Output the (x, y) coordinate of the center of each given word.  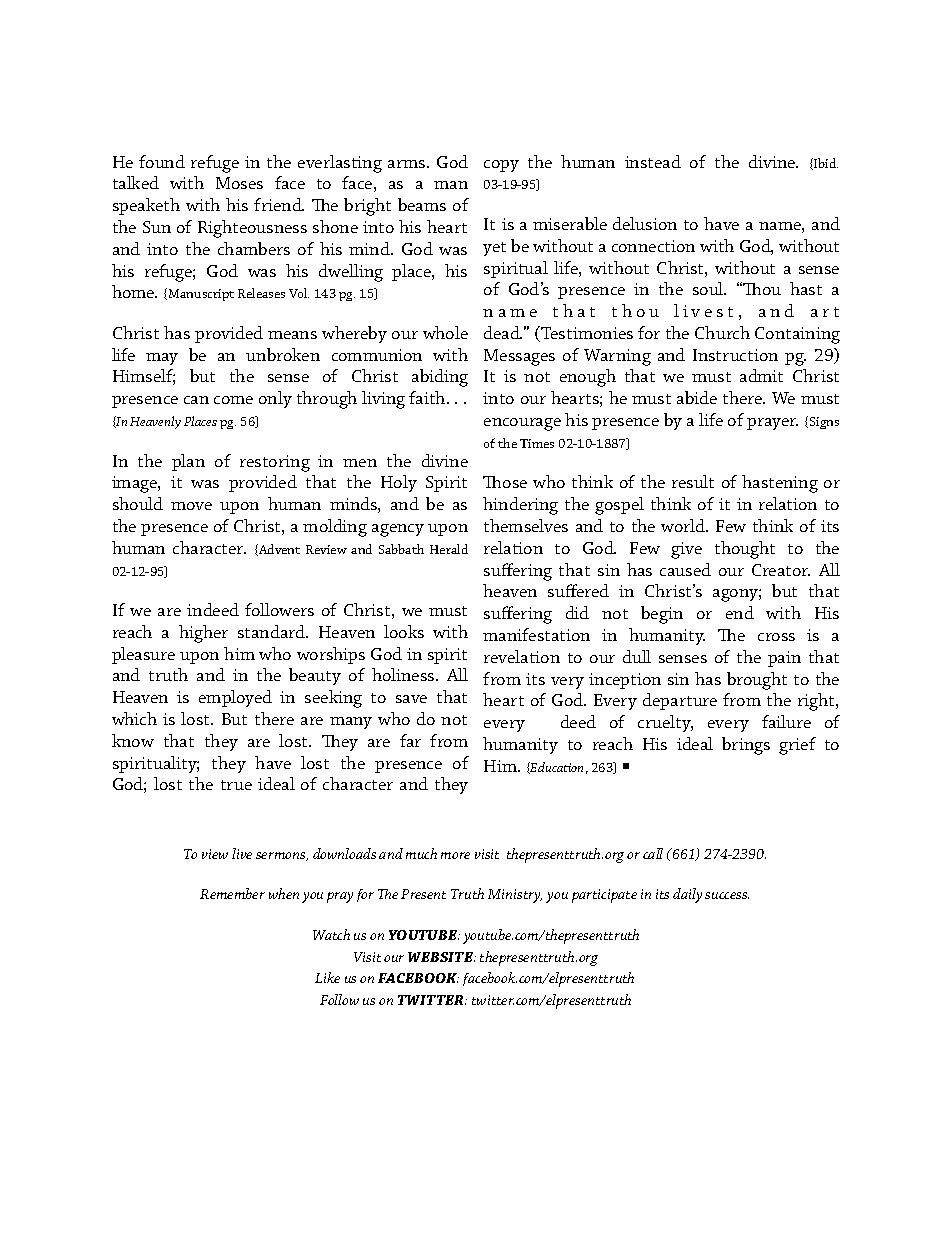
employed (235, 698)
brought (757, 681)
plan (188, 462)
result (693, 481)
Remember (232, 893)
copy (501, 166)
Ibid (825, 164)
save (411, 699)
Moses (239, 183)
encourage (522, 424)
